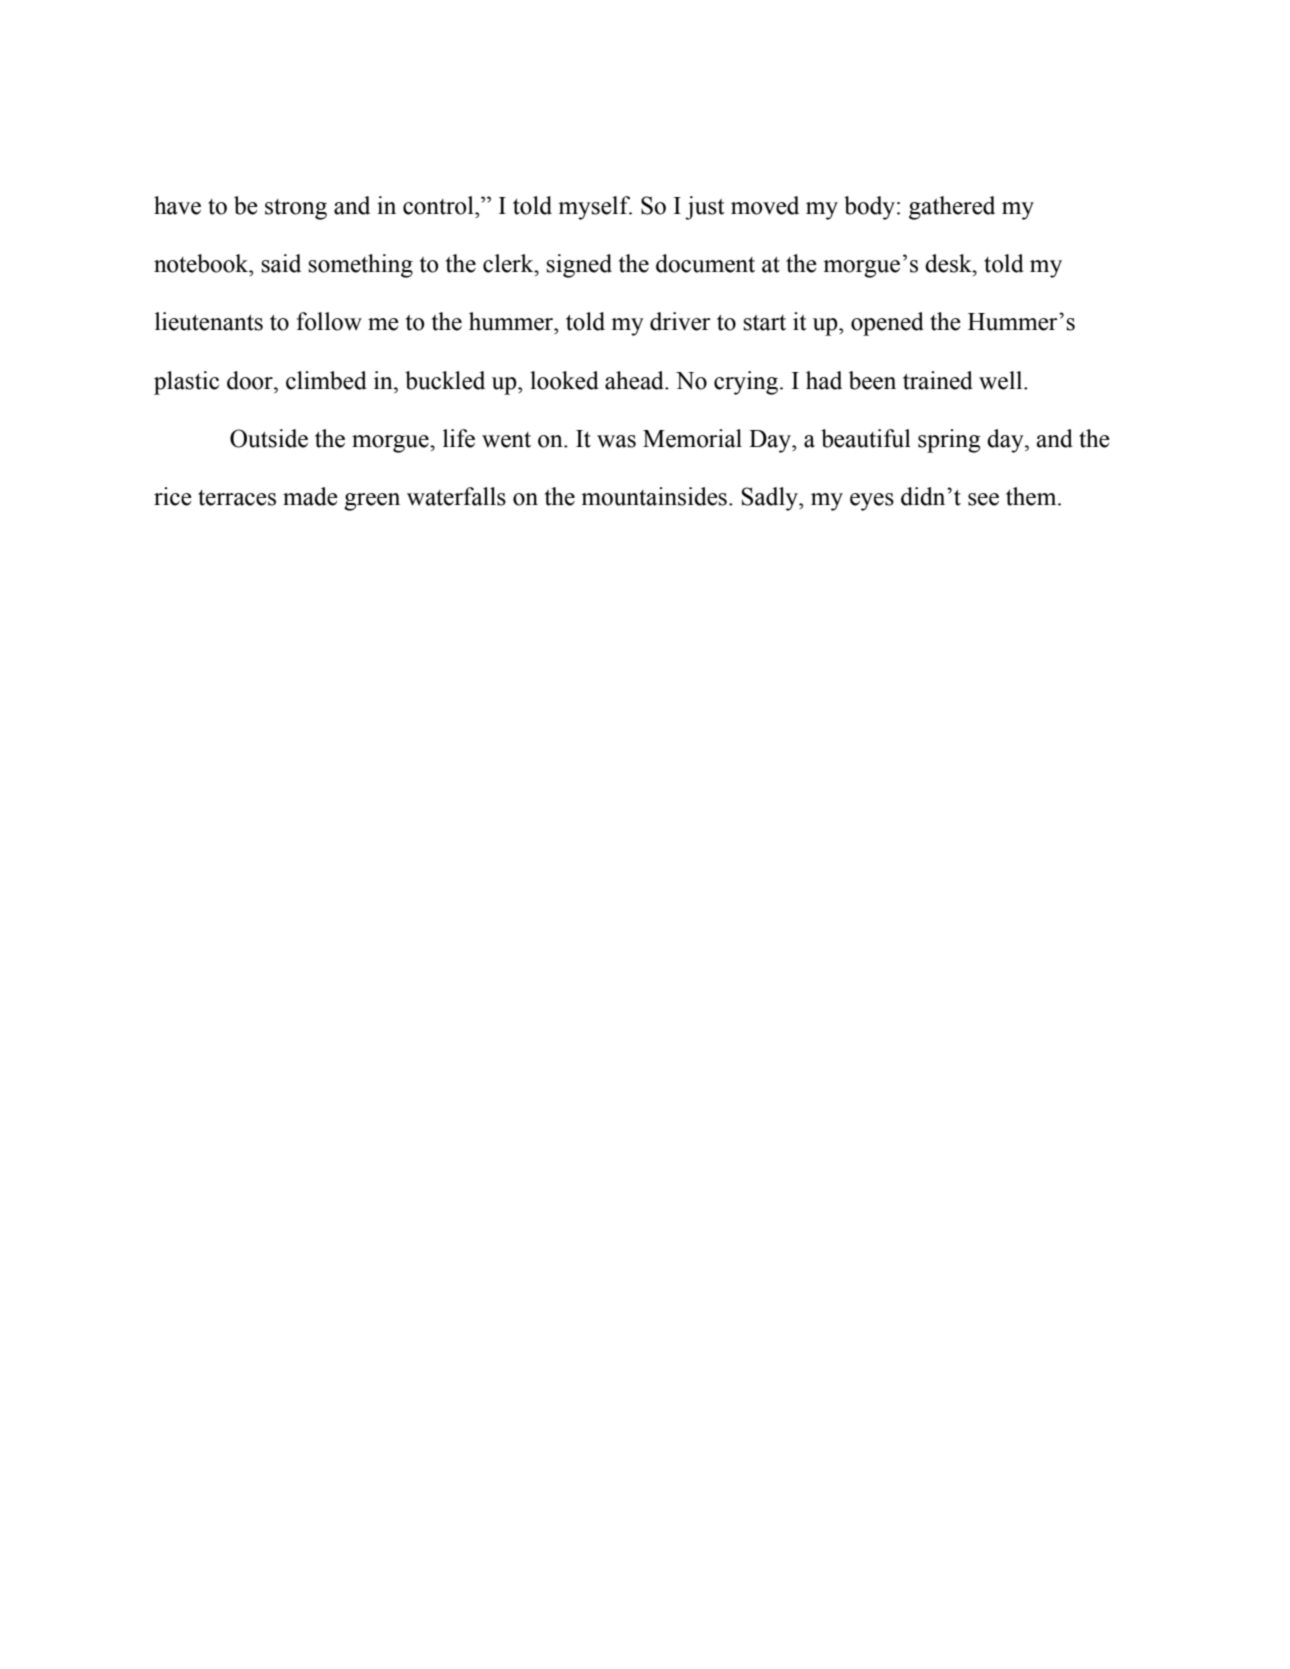 Image resolution: width=1290 pixels, height=1669 pixels. Describe the element at coordinates (281, 263) in the screenshot. I see `said` at that location.
